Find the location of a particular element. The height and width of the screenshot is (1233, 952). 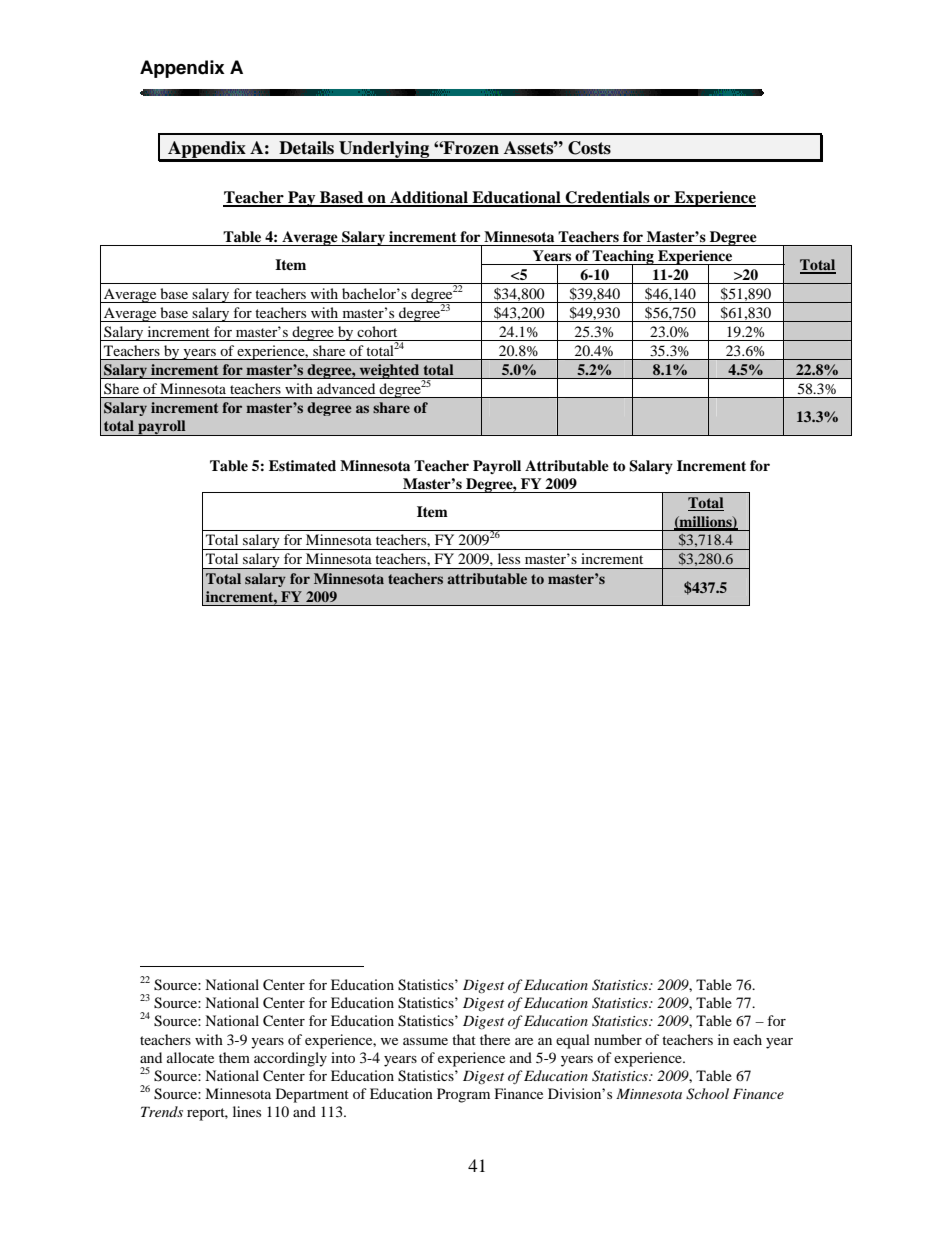

equal is located at coordinates (573, 1041).
